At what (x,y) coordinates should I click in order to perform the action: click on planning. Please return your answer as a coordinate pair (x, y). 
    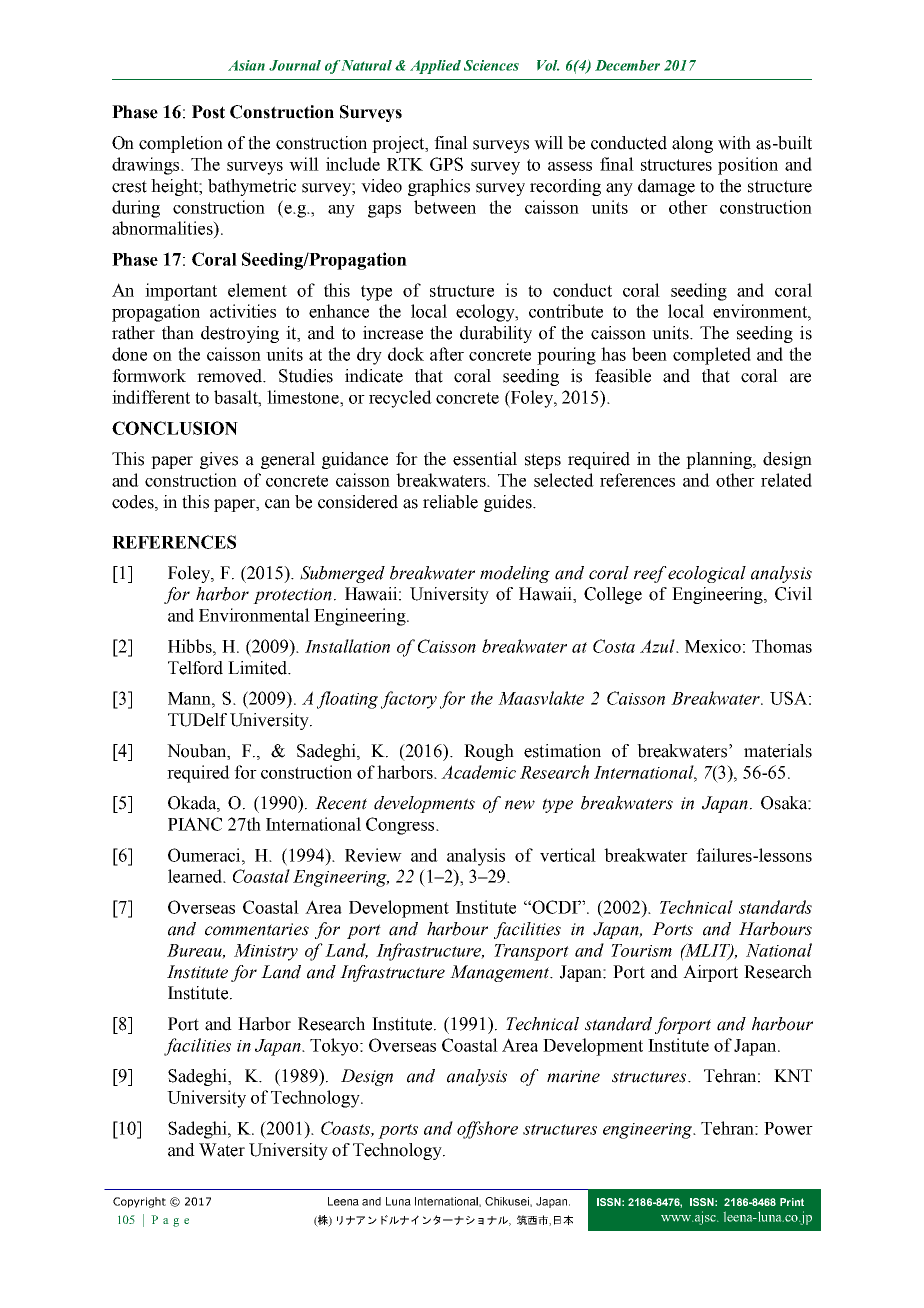
    Looking at the image, I should click on (720, 460).
